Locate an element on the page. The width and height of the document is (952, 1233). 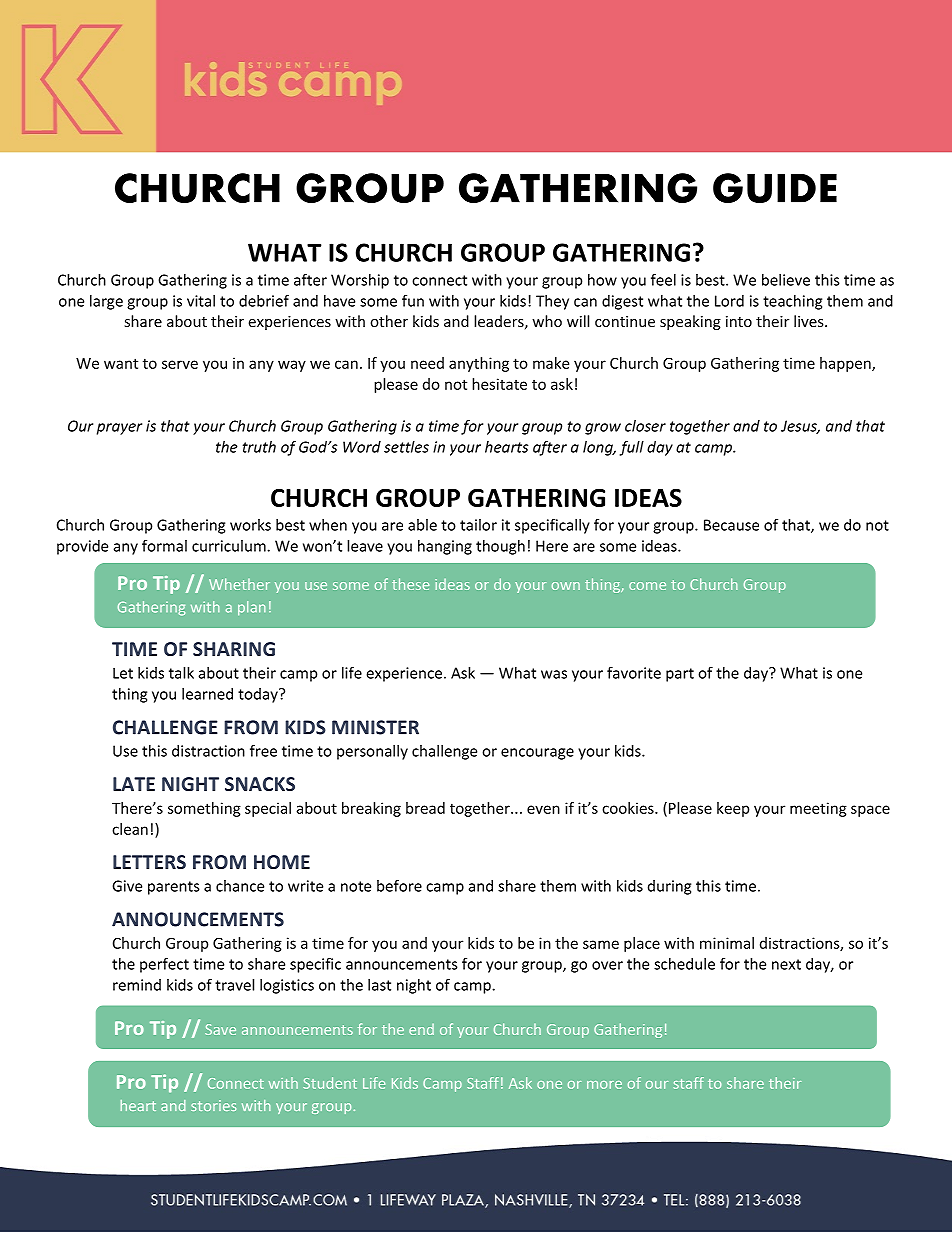
GUIDE is located at coordinates (775, 188).
